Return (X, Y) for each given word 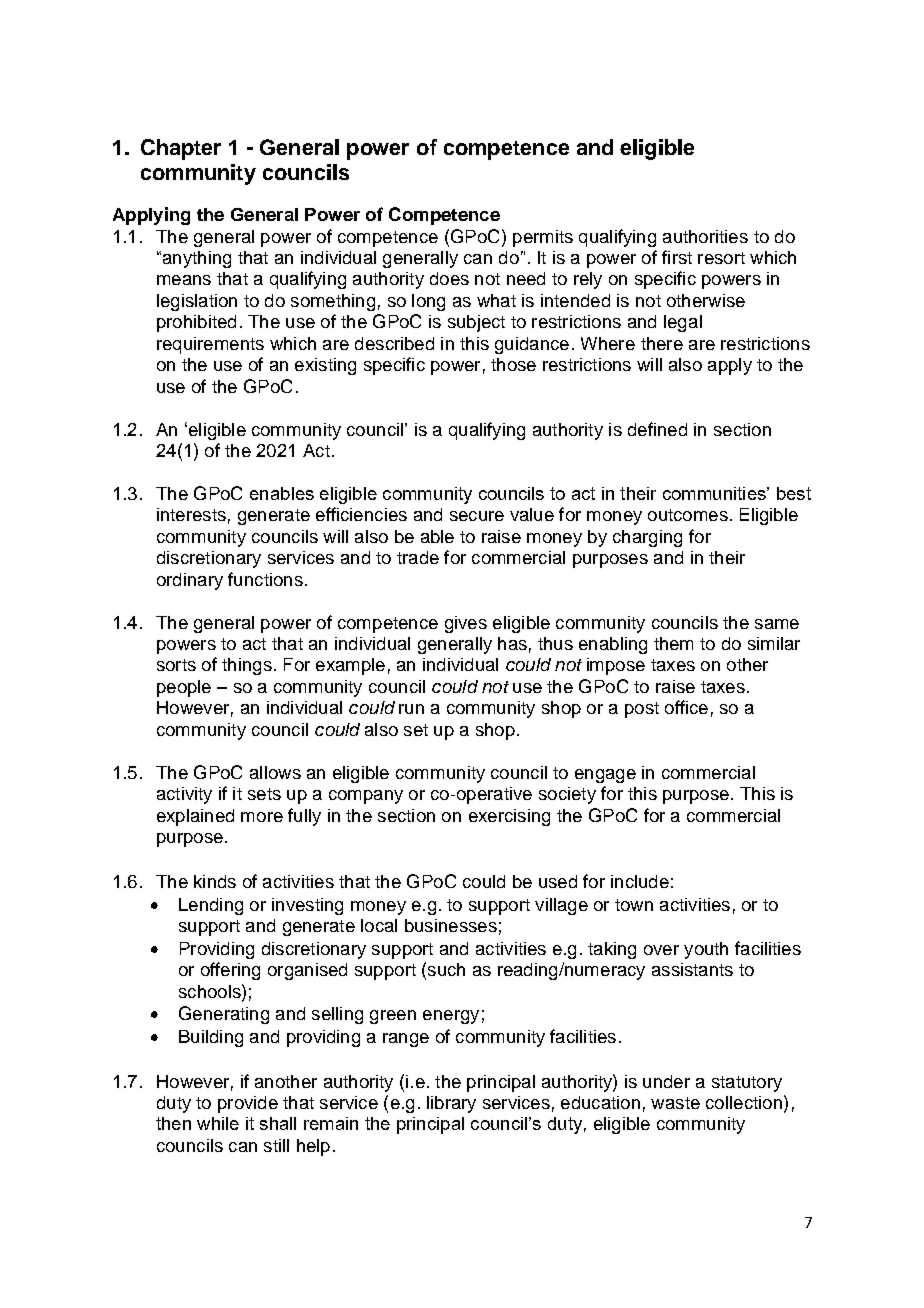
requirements (210, 345)
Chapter (181, 149)
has (512, 643)
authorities (705, 236)
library (451, 1104)
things (247, 666)
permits (543, 238)
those (513, 364)
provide (248, 1104)
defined (657, 429)
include (640, 881)
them (673, 643)
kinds (215, 881)
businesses (451, 925)
